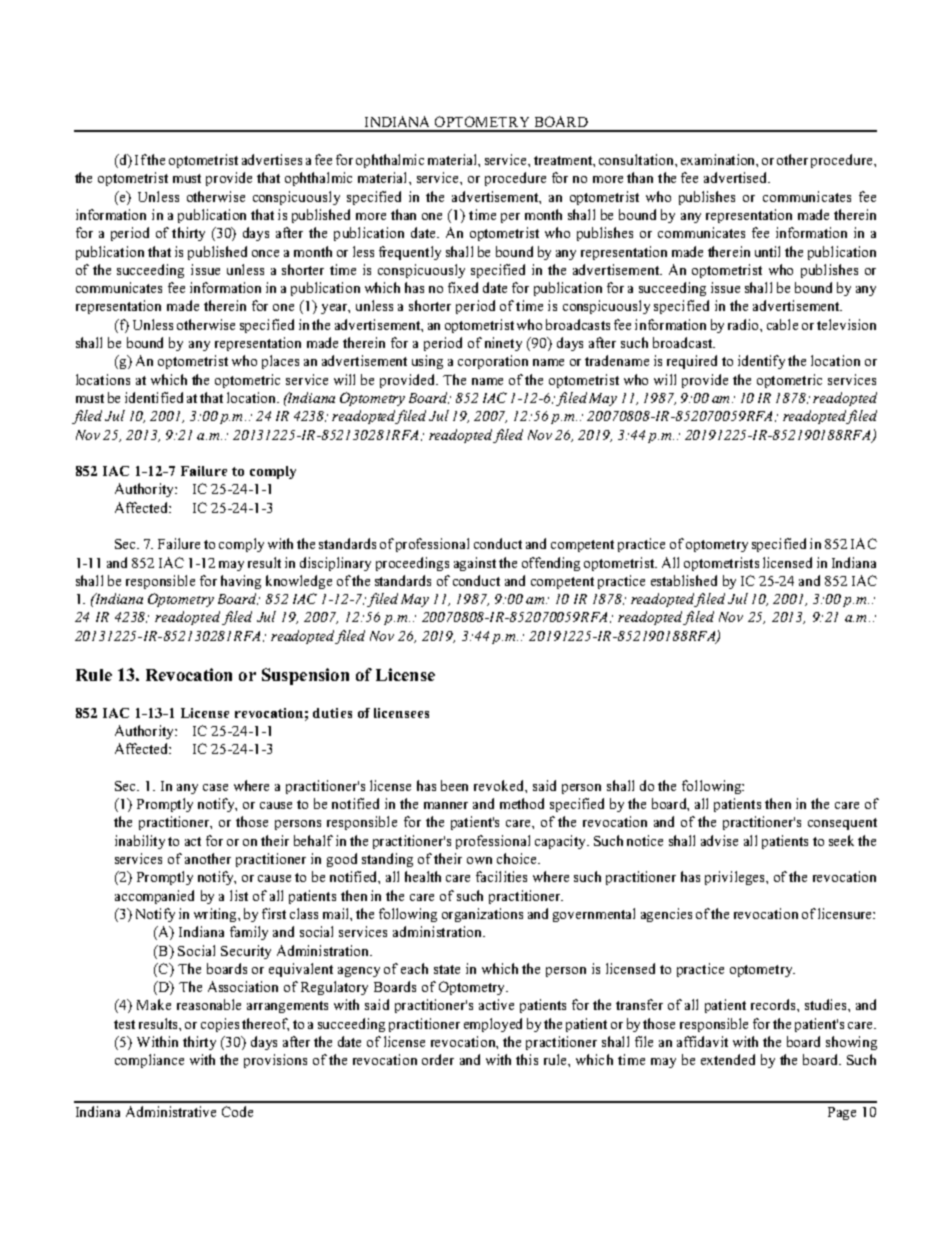 This document has height=1233, width=952. Describe the element at coordinates (737, 177) in the document. I see `advertised` at that location.
